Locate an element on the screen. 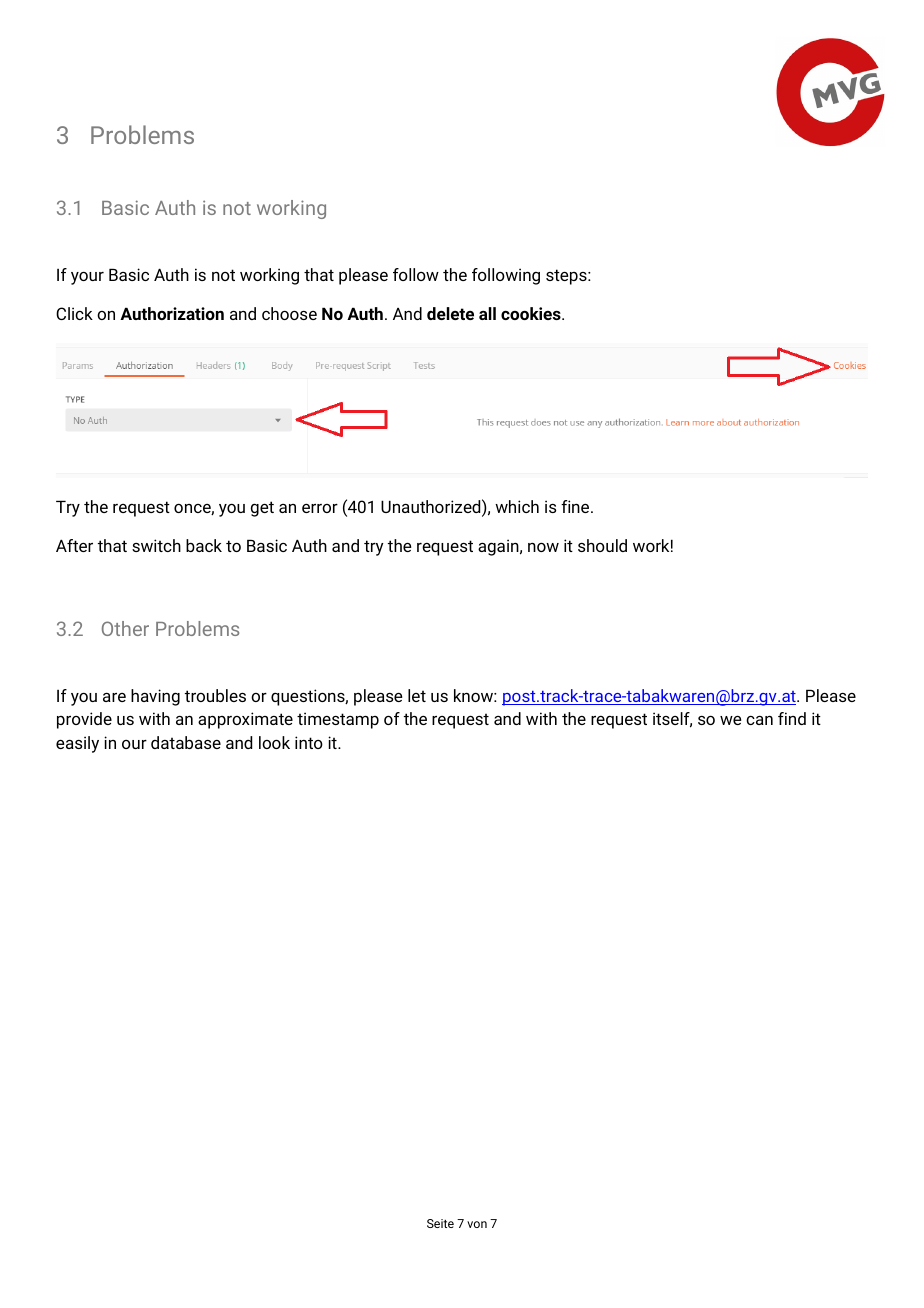 This screenshot has height=1308, width=924. find is located at coordinates (792, 718).
